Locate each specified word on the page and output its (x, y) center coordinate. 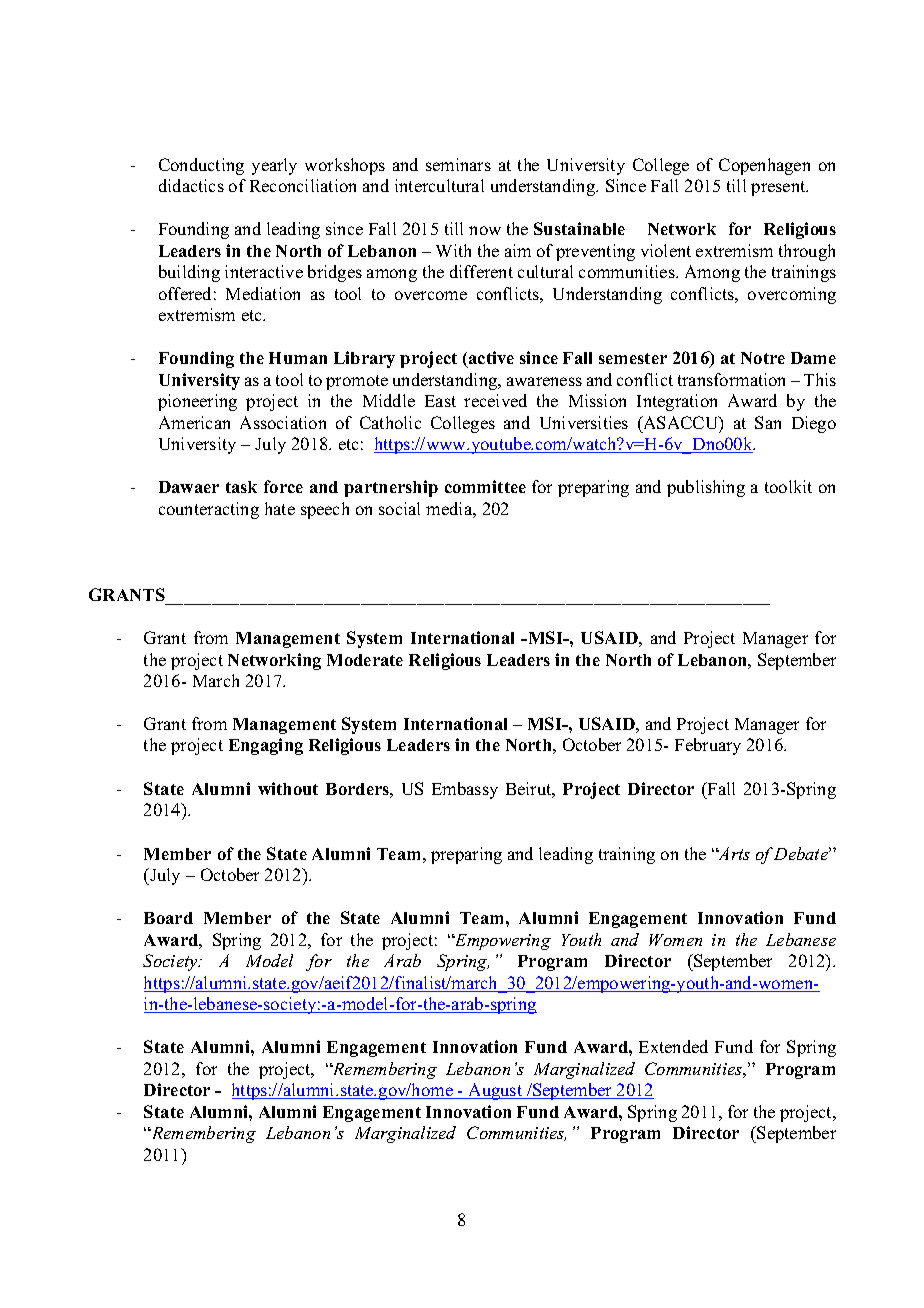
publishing (706, 488)
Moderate (365, 660)
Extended (673, 1046)
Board (168, 918)
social (399, 508)
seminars (458, 164)
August (495, 1091)
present (779, 188)
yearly (274, 166)
